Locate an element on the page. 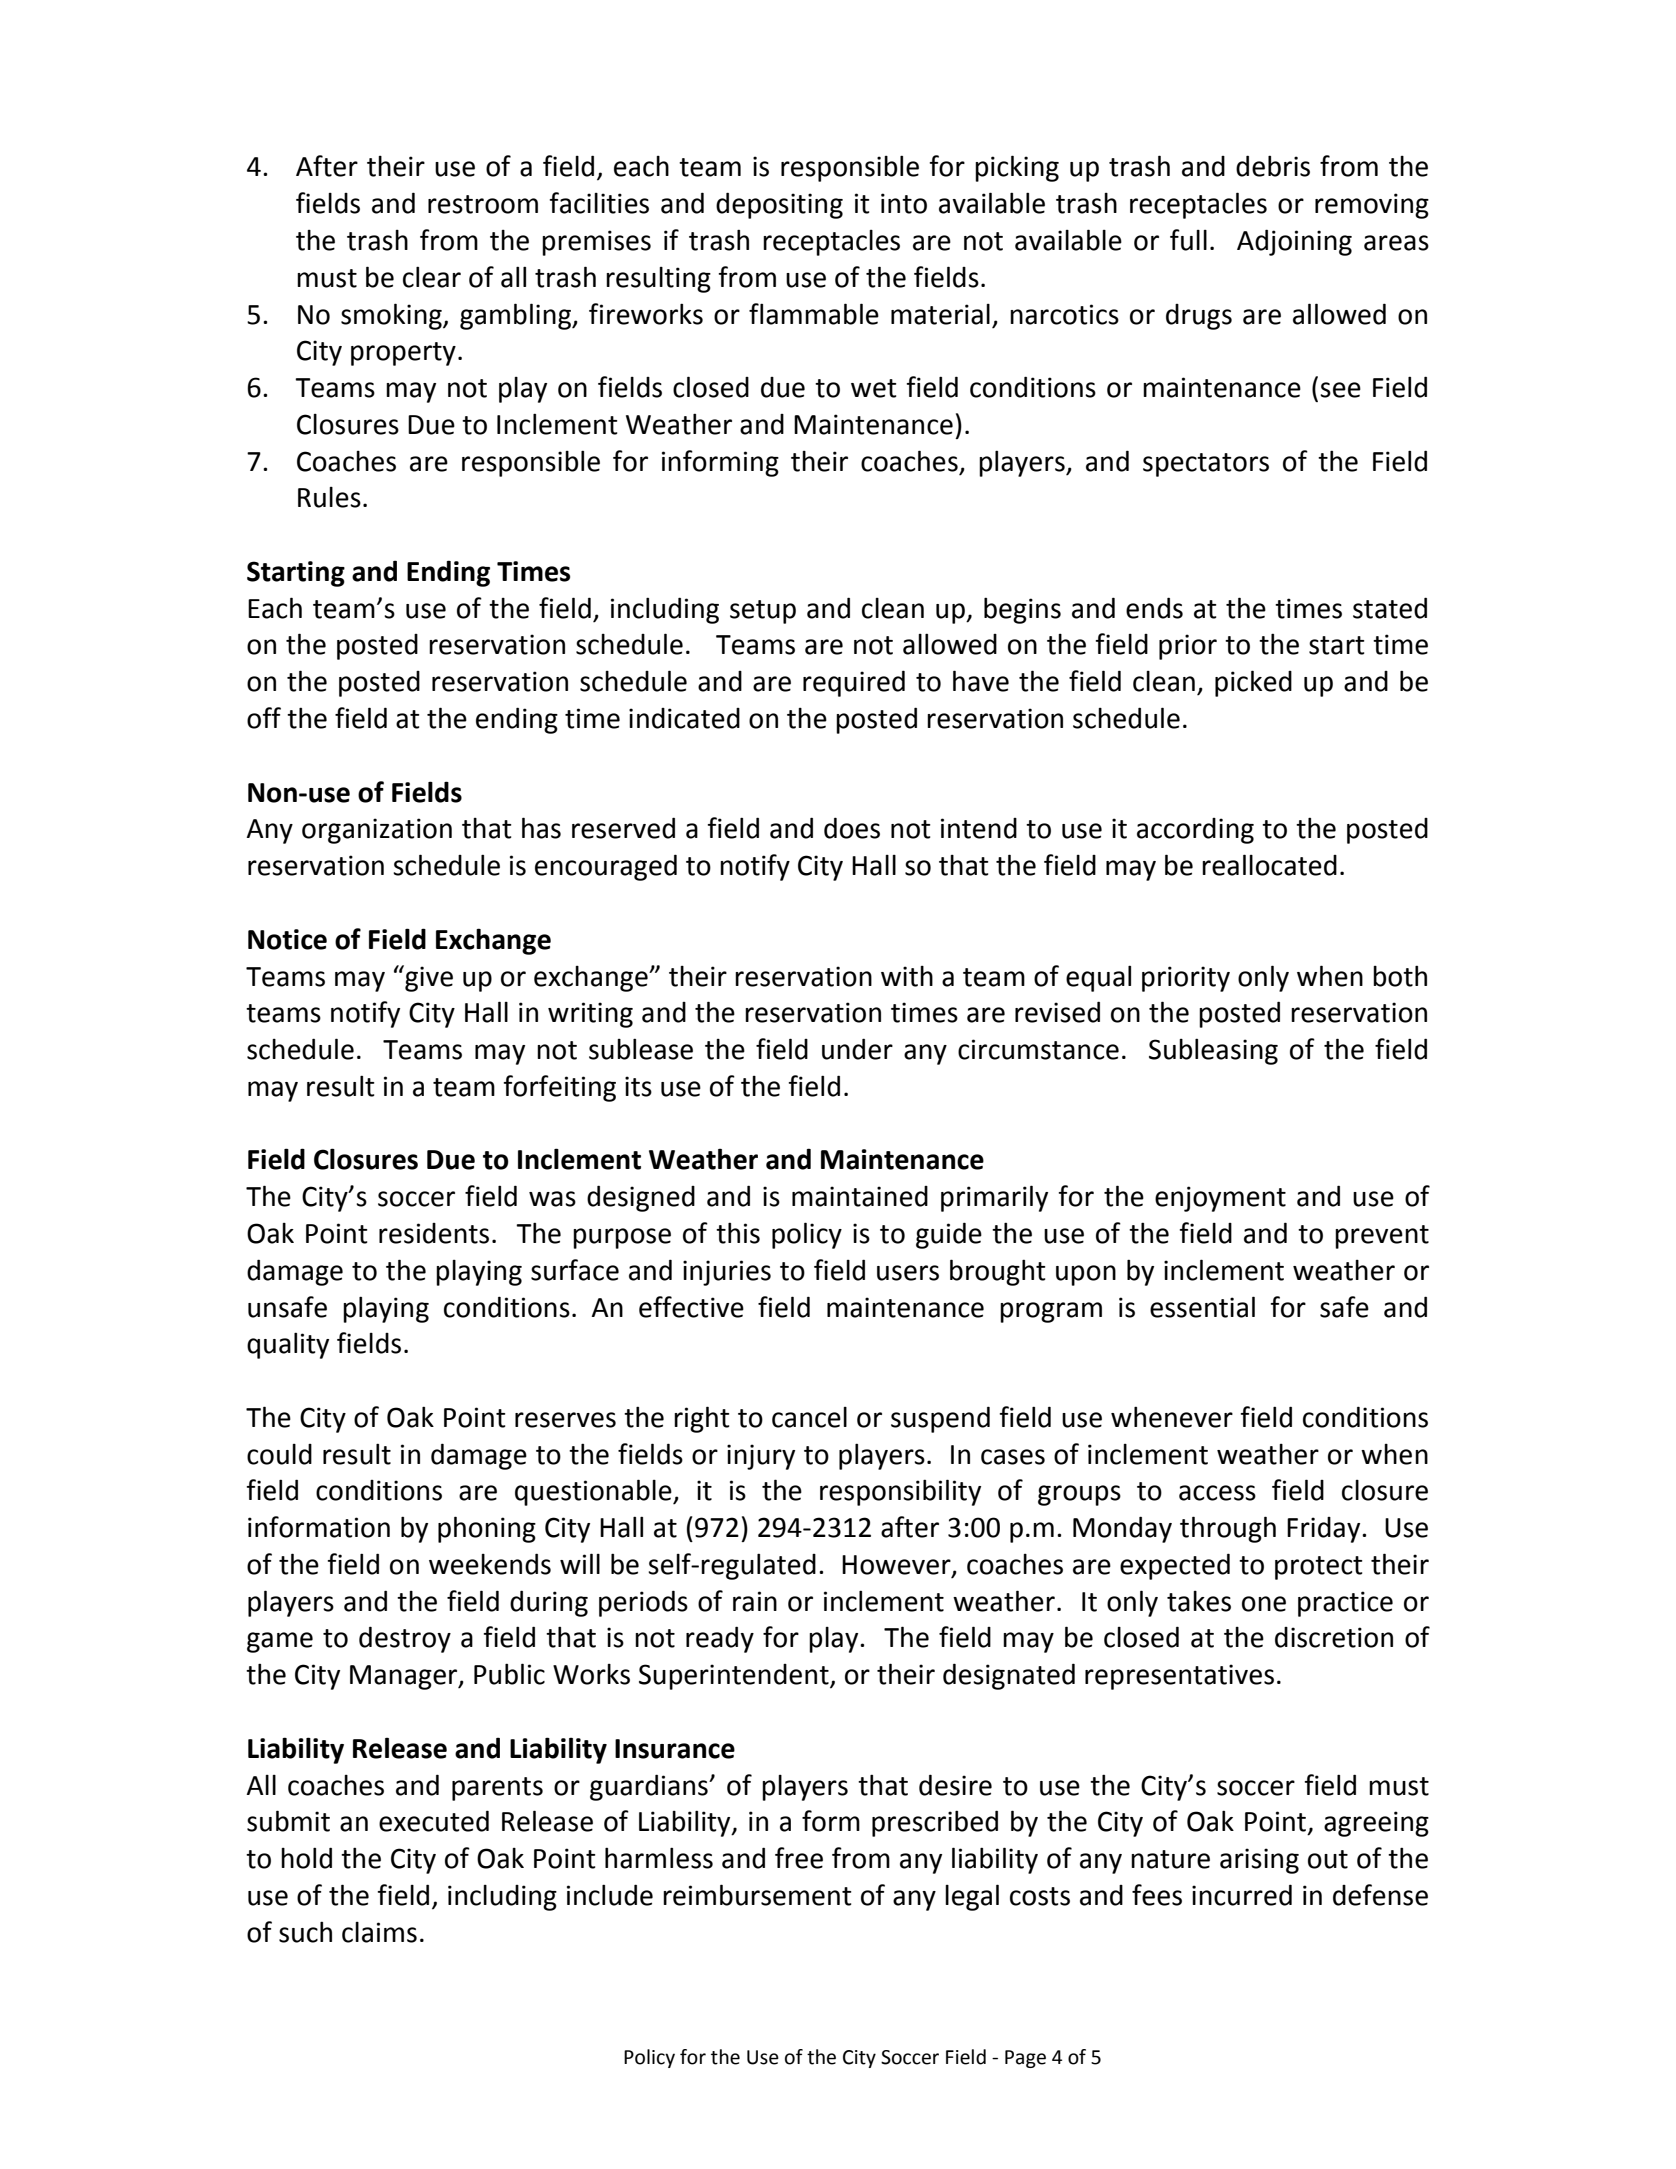 The height and width of the document is (2169, 1676). off is located at coordinates (264, 718).
